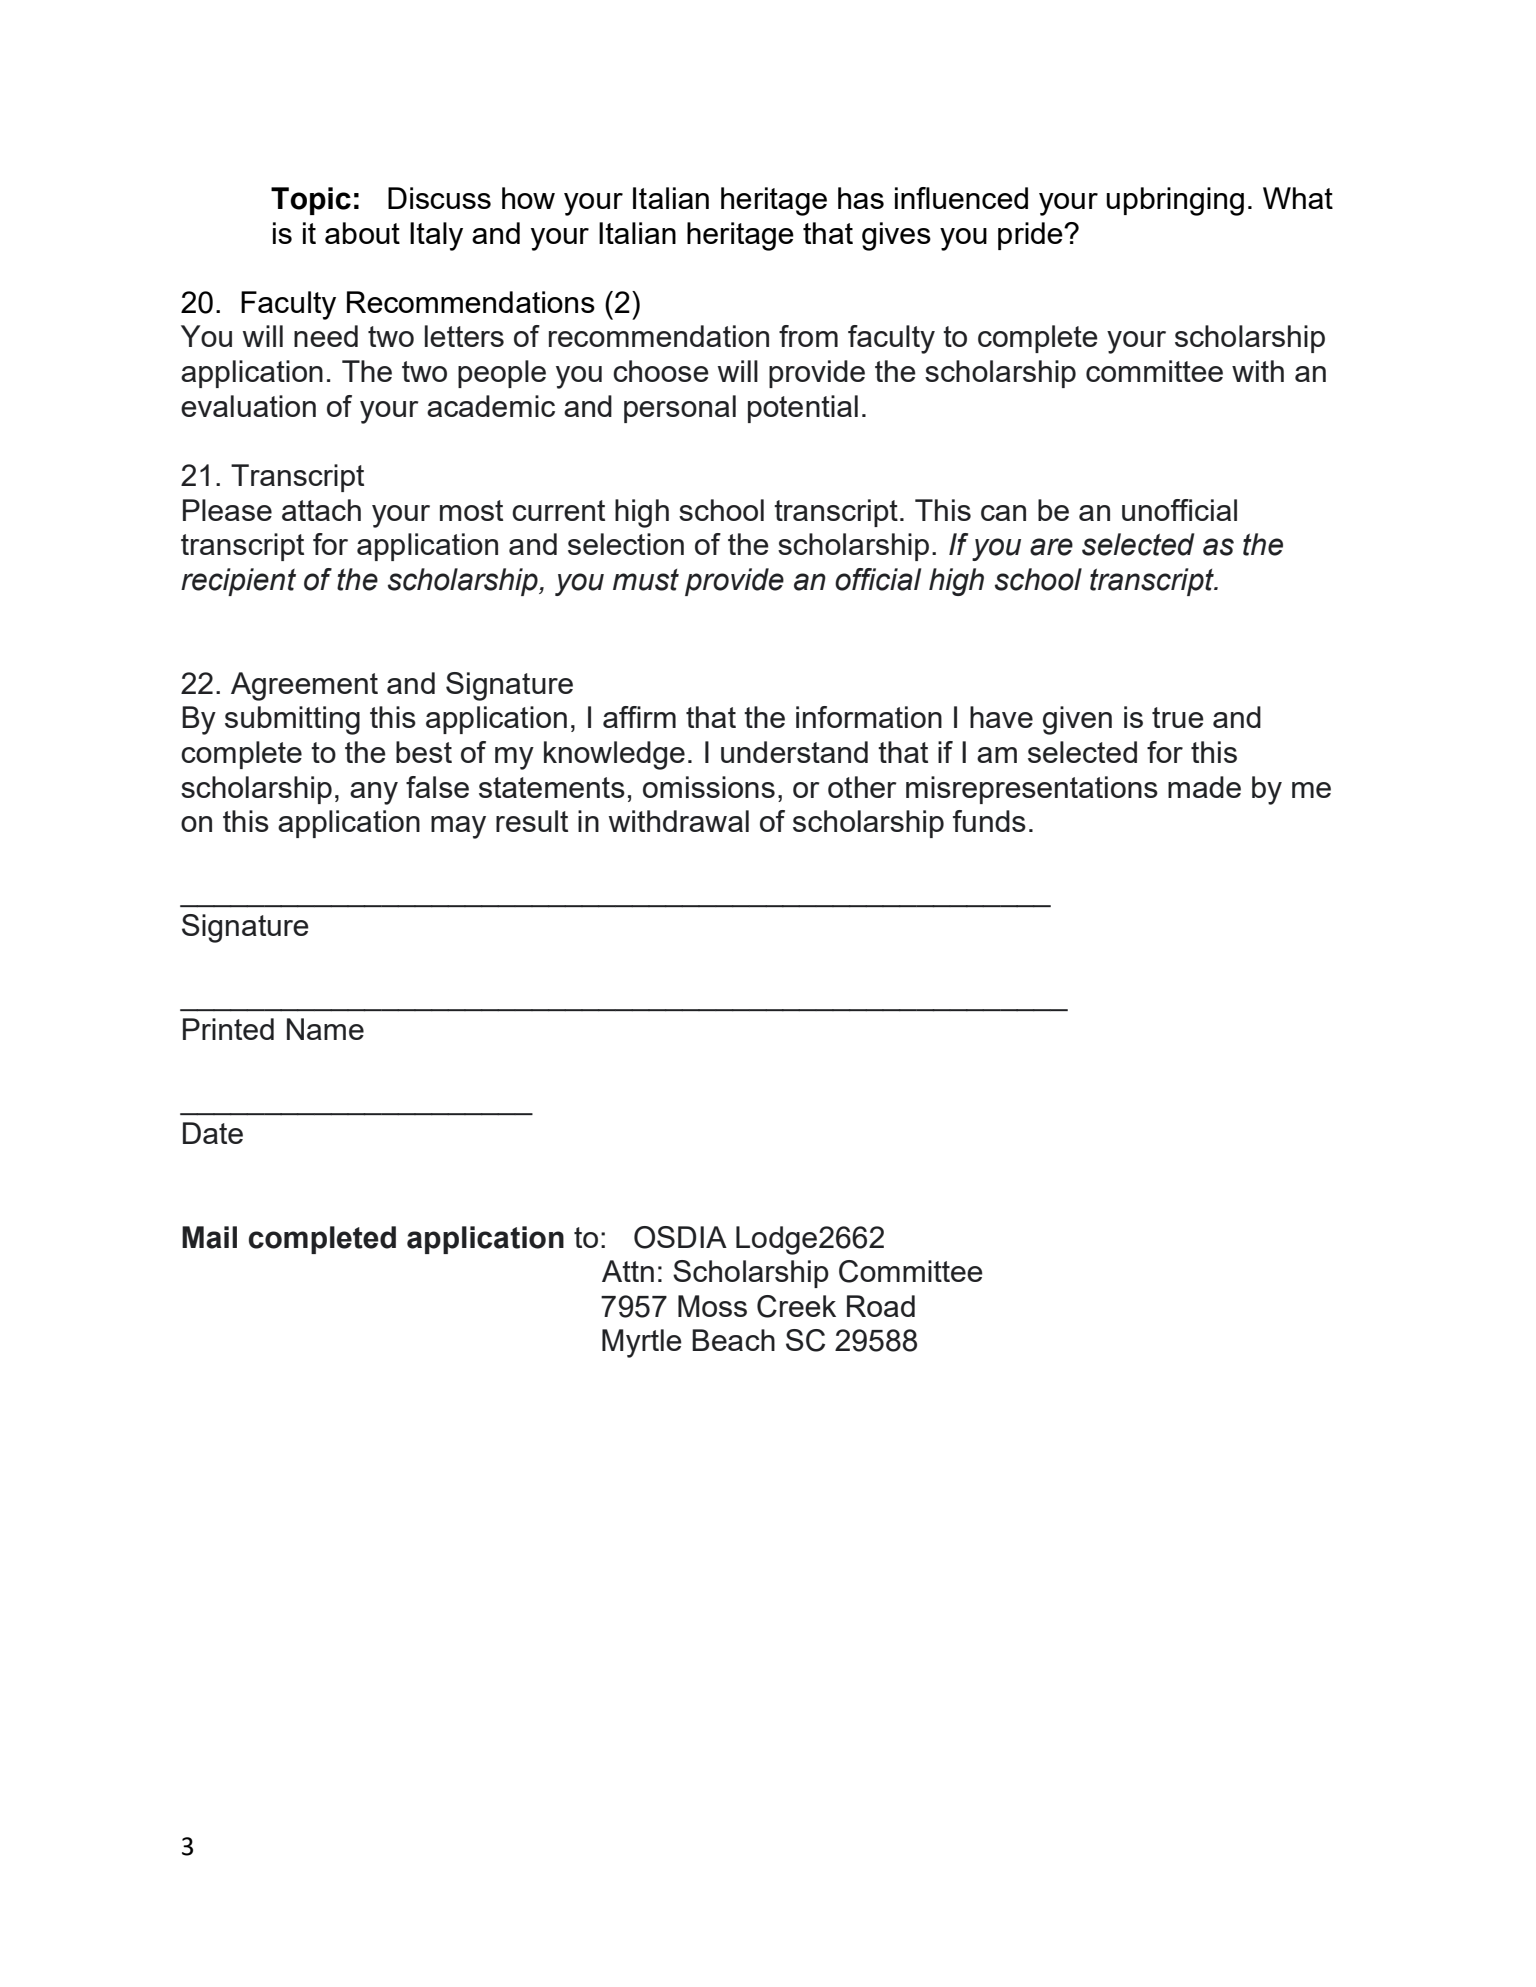 Image resolution: width=1536 pixels, height=1987 pixels. Describe the element at coordinates (374, 793) in the image. I see `any` at that location.
